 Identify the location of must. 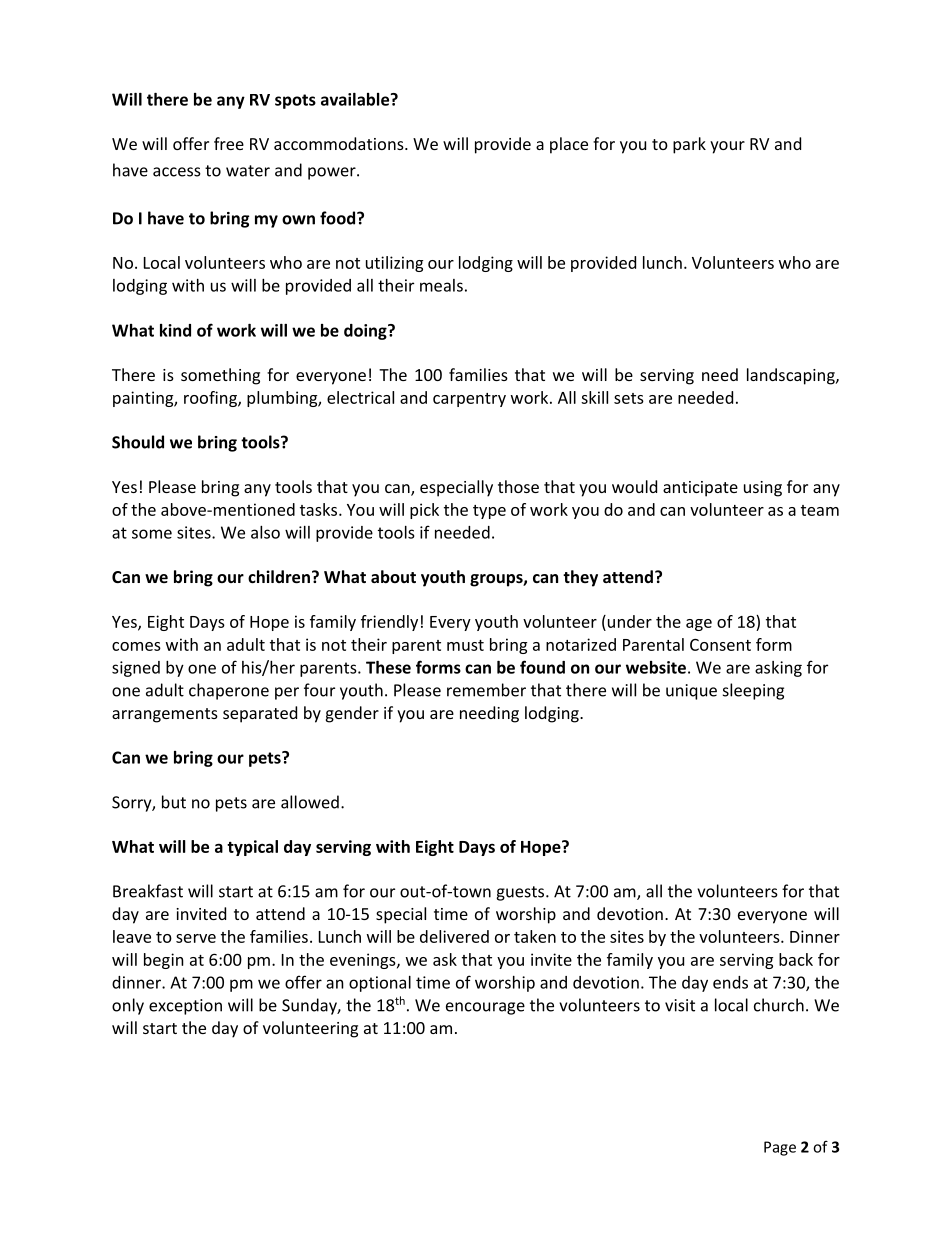
(465, 645).
